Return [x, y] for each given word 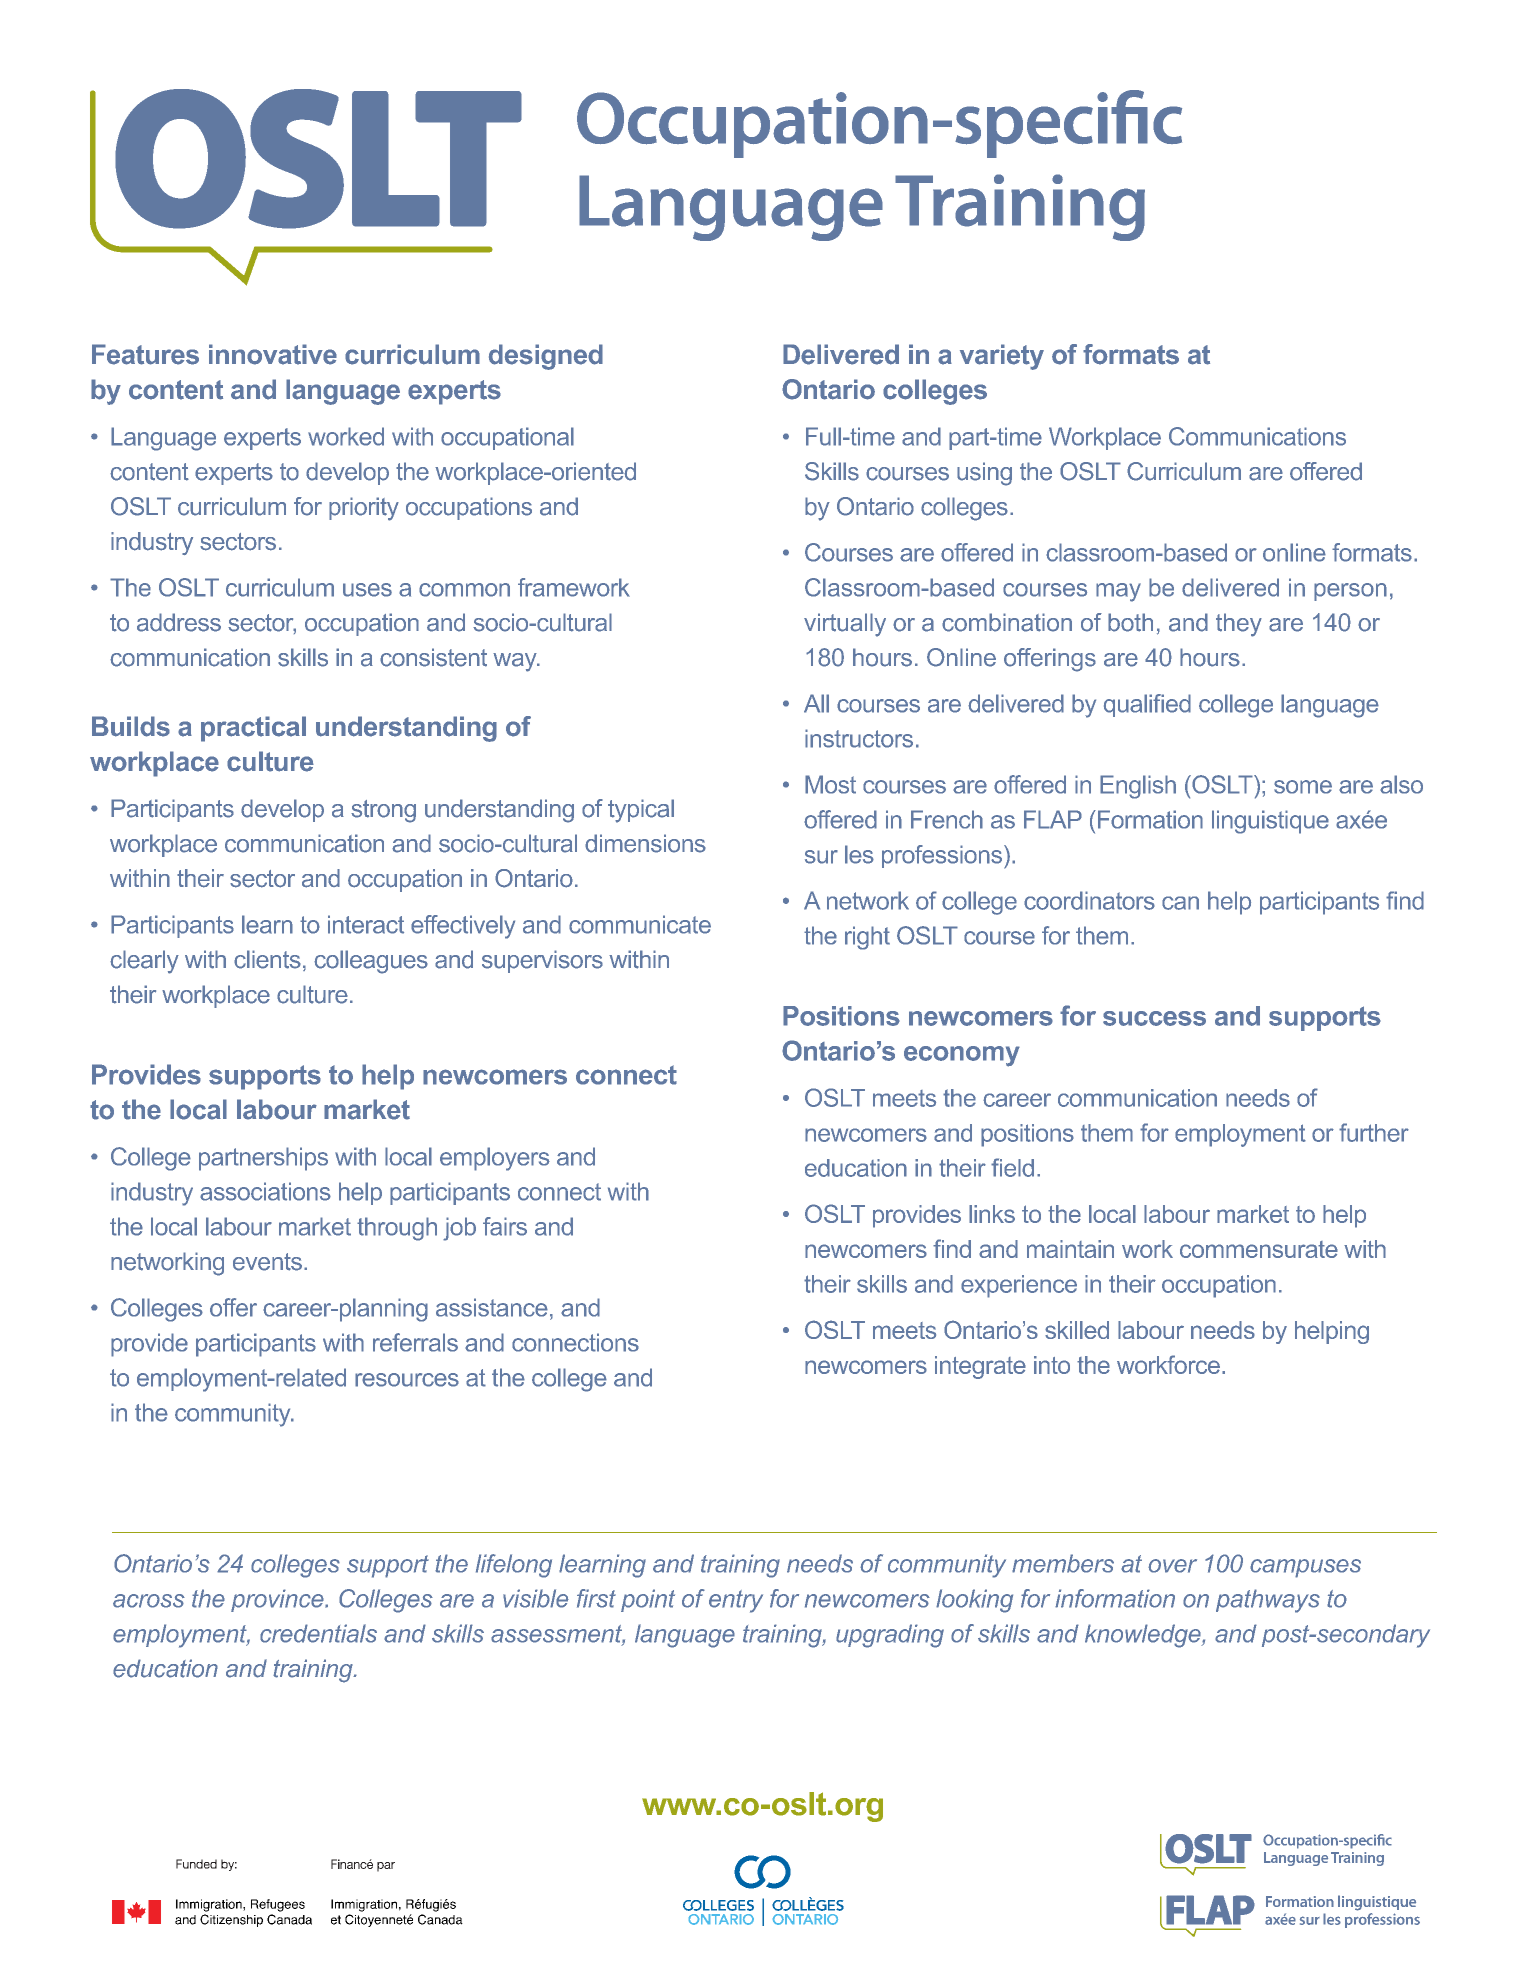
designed [546, 357]
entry [736, 1601]
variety [1002, 357]
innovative [273, 354]
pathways [1268, 1601]
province [278, 1600]
